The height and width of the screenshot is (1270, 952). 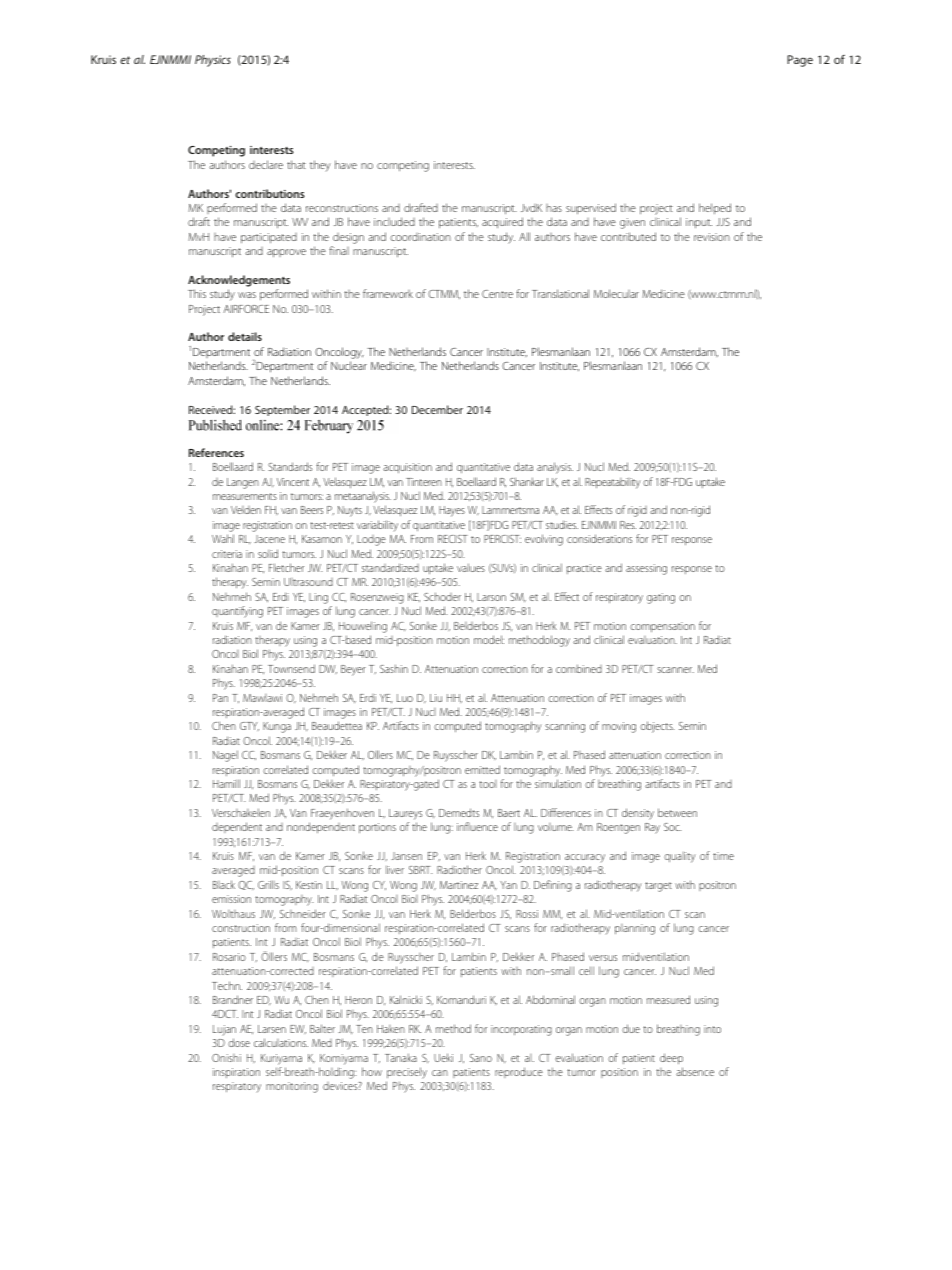 I want to click on details, so click(x=245, y=336).
